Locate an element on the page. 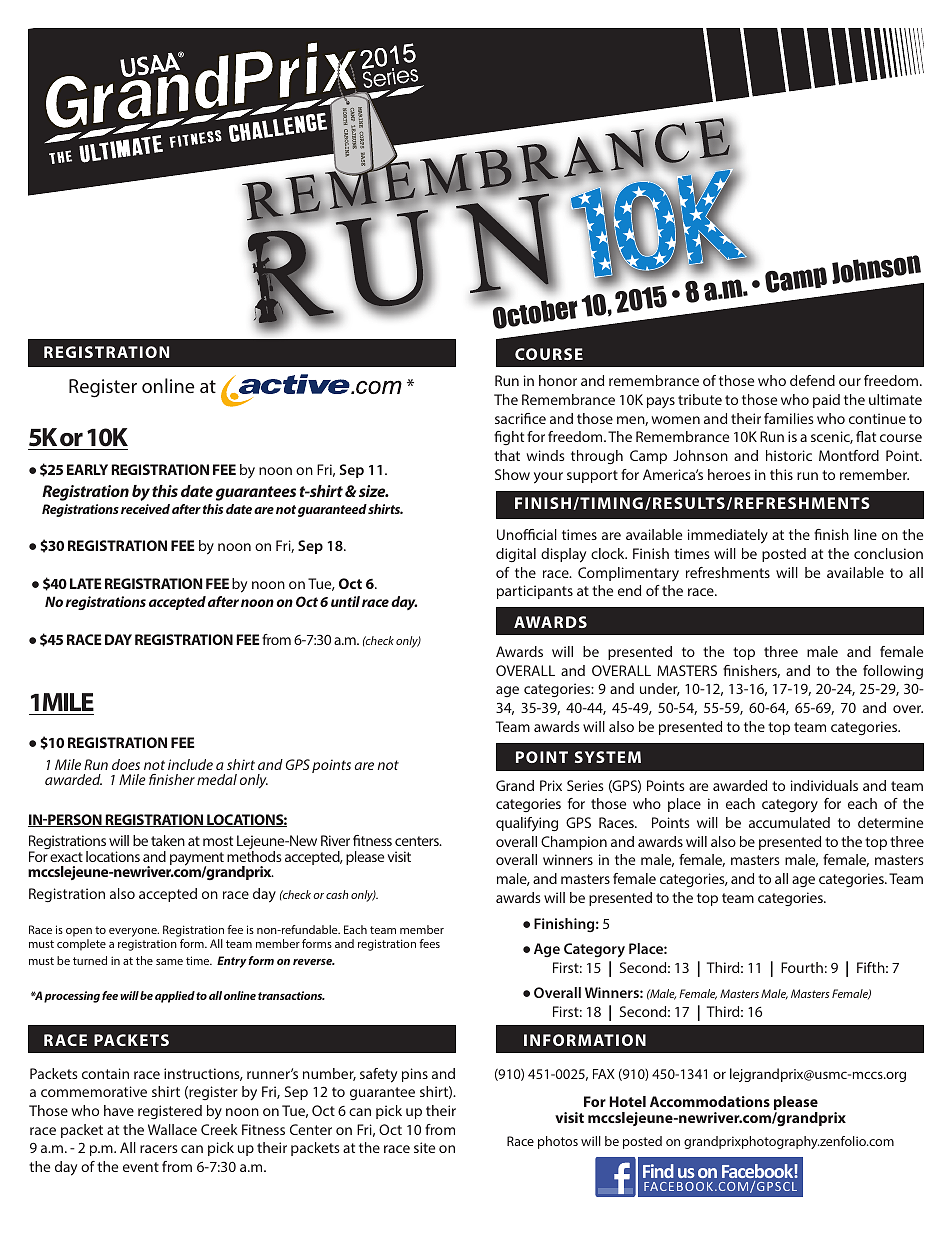 This image has width=952, height=1233. until is located at coordinates (345, 601).
